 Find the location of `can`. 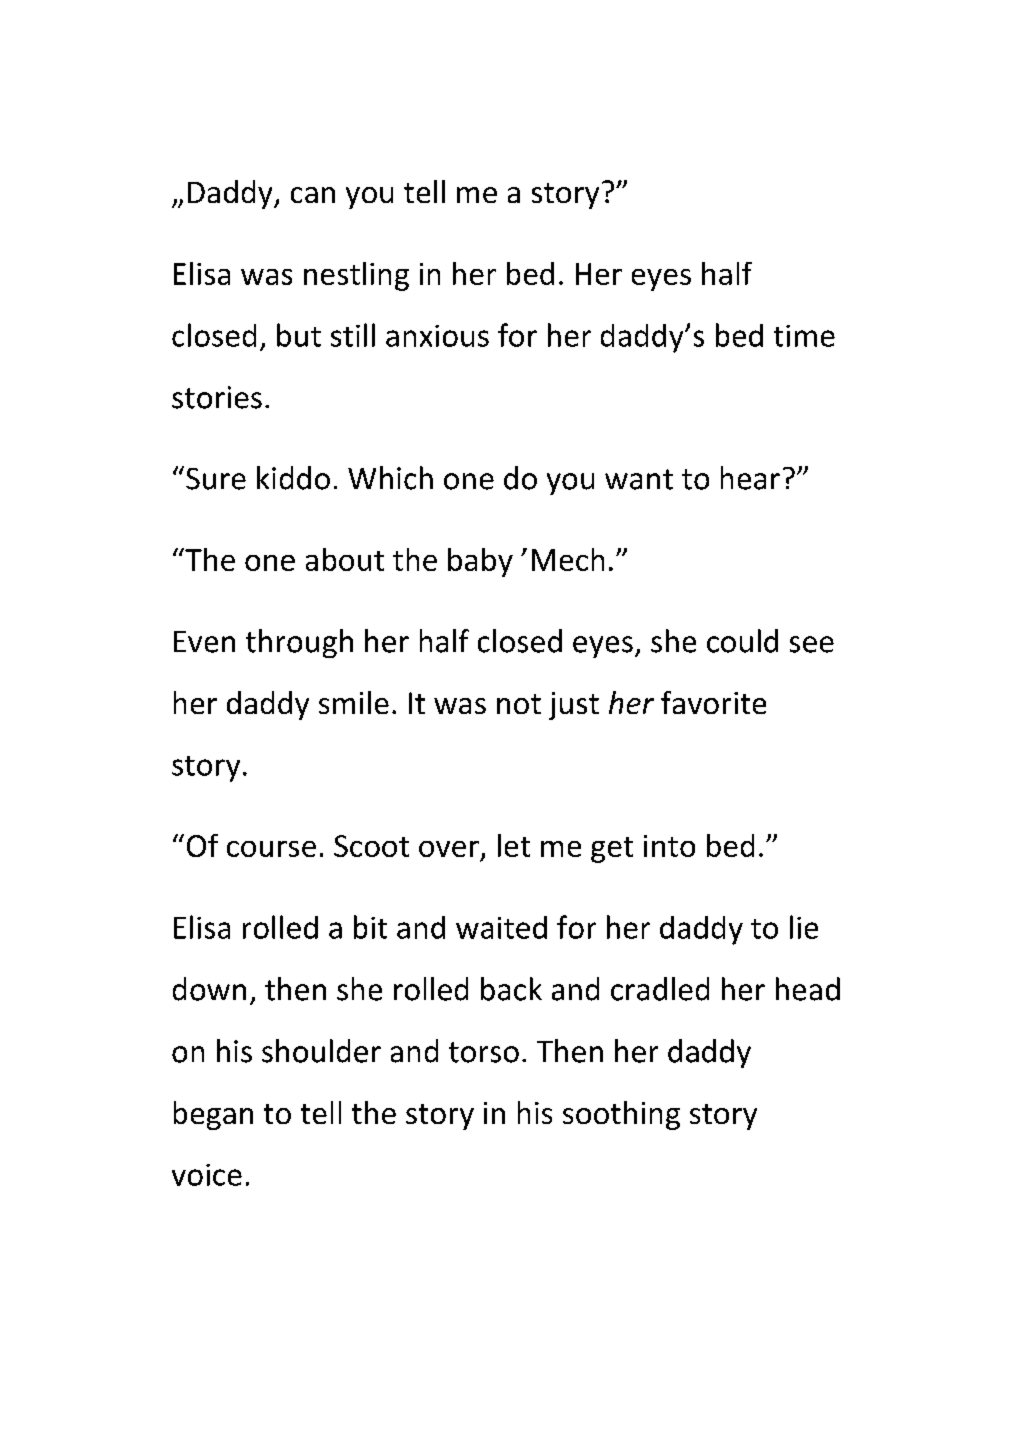

can is located at coordinates (313, 195).
